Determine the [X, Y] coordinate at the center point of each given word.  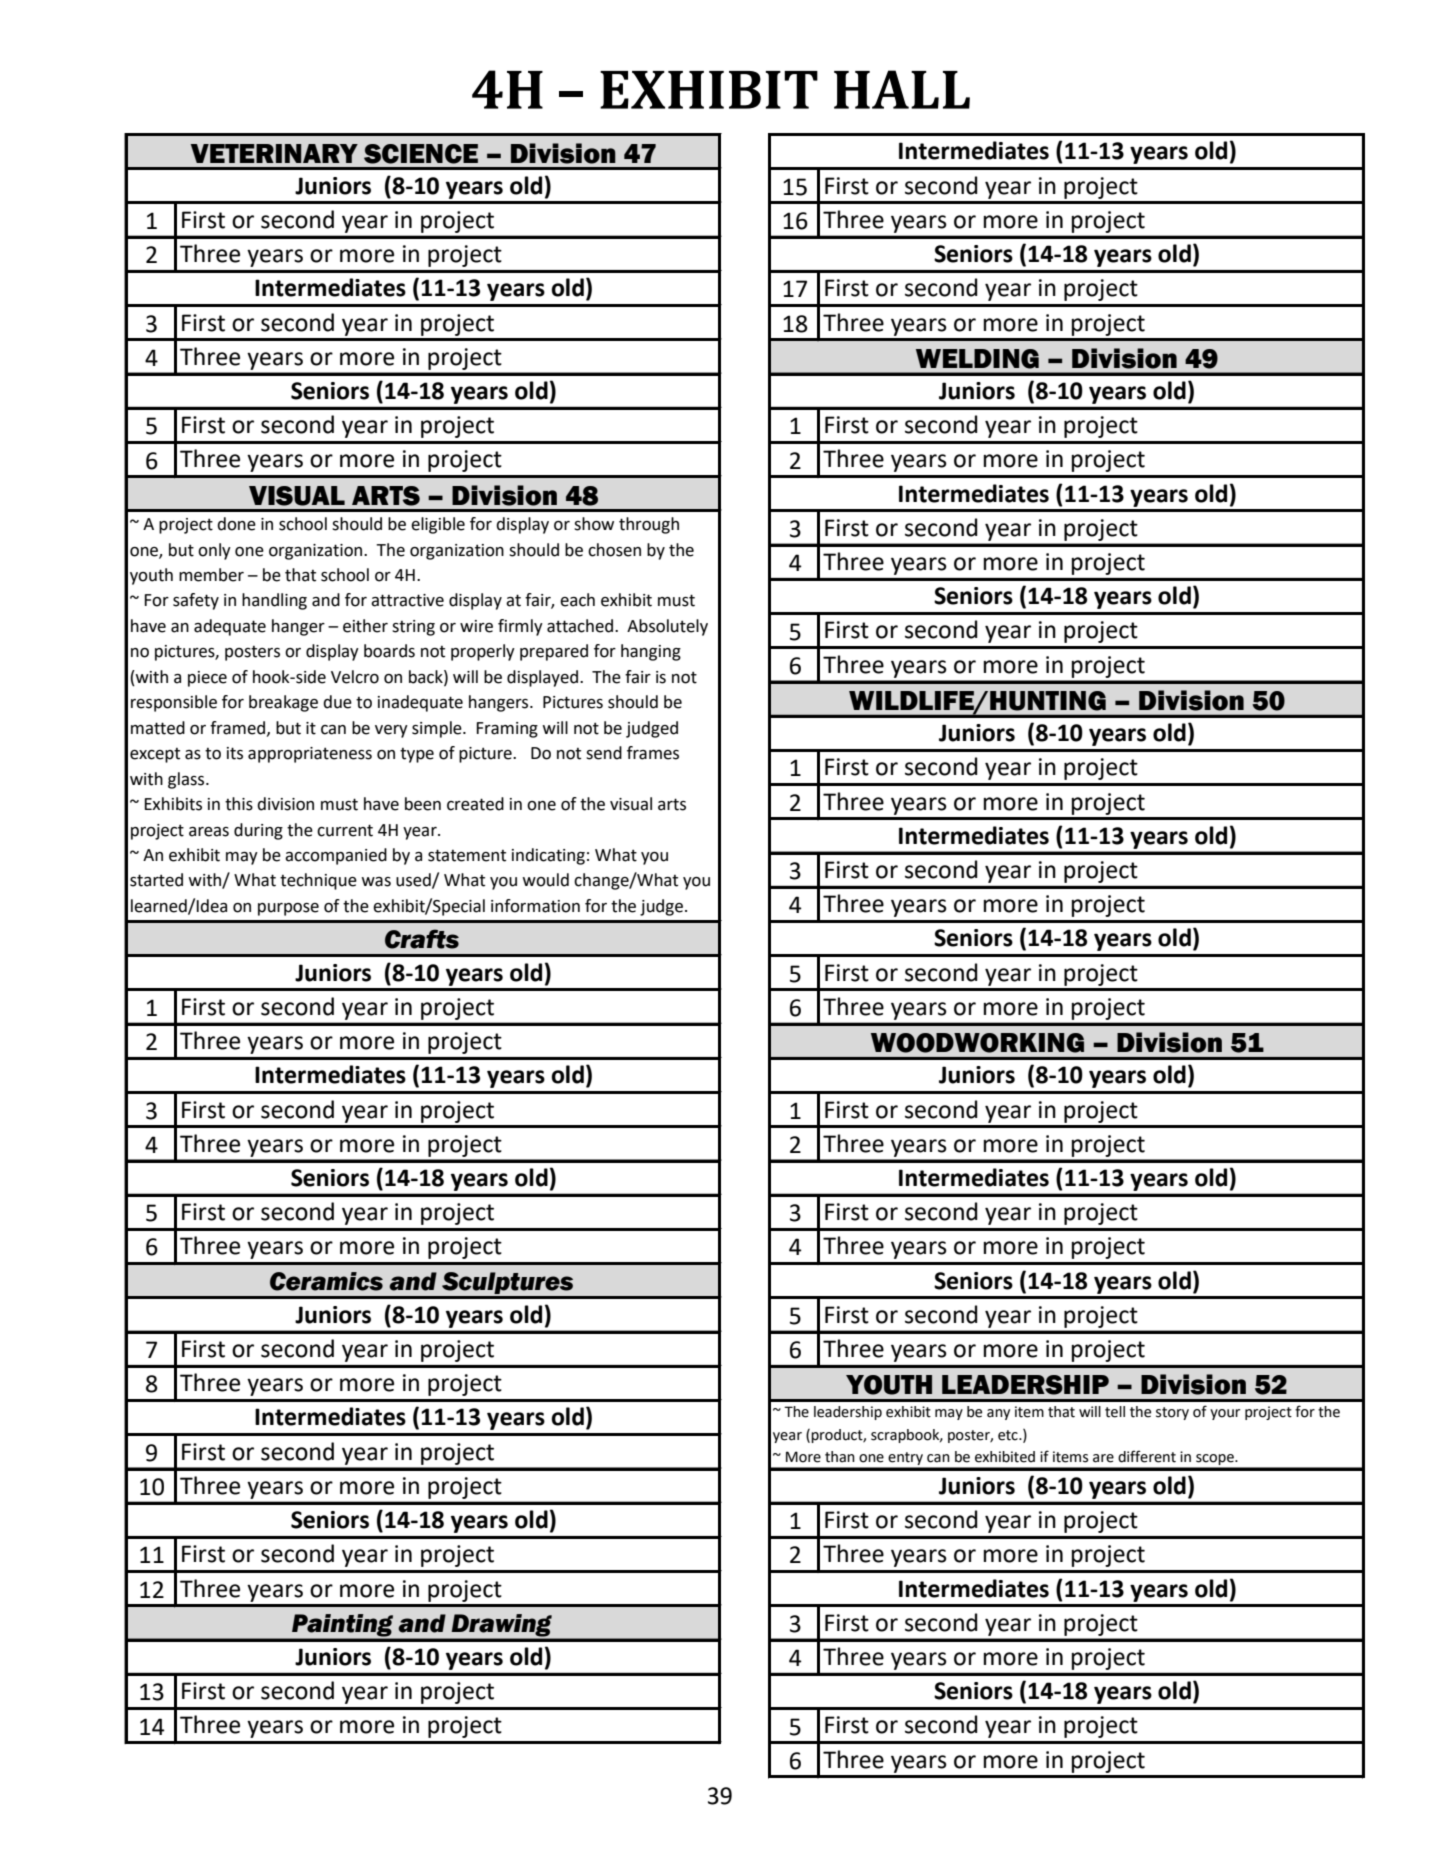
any [998, 1414]
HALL [902, 89]
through [649, 525]
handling [274, 601]
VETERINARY [274, 153]
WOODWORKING [977, 1043]
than [840, 1457]
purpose [288, 909]
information [535, 906]
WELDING [977, 359]
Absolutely [667, 627]
